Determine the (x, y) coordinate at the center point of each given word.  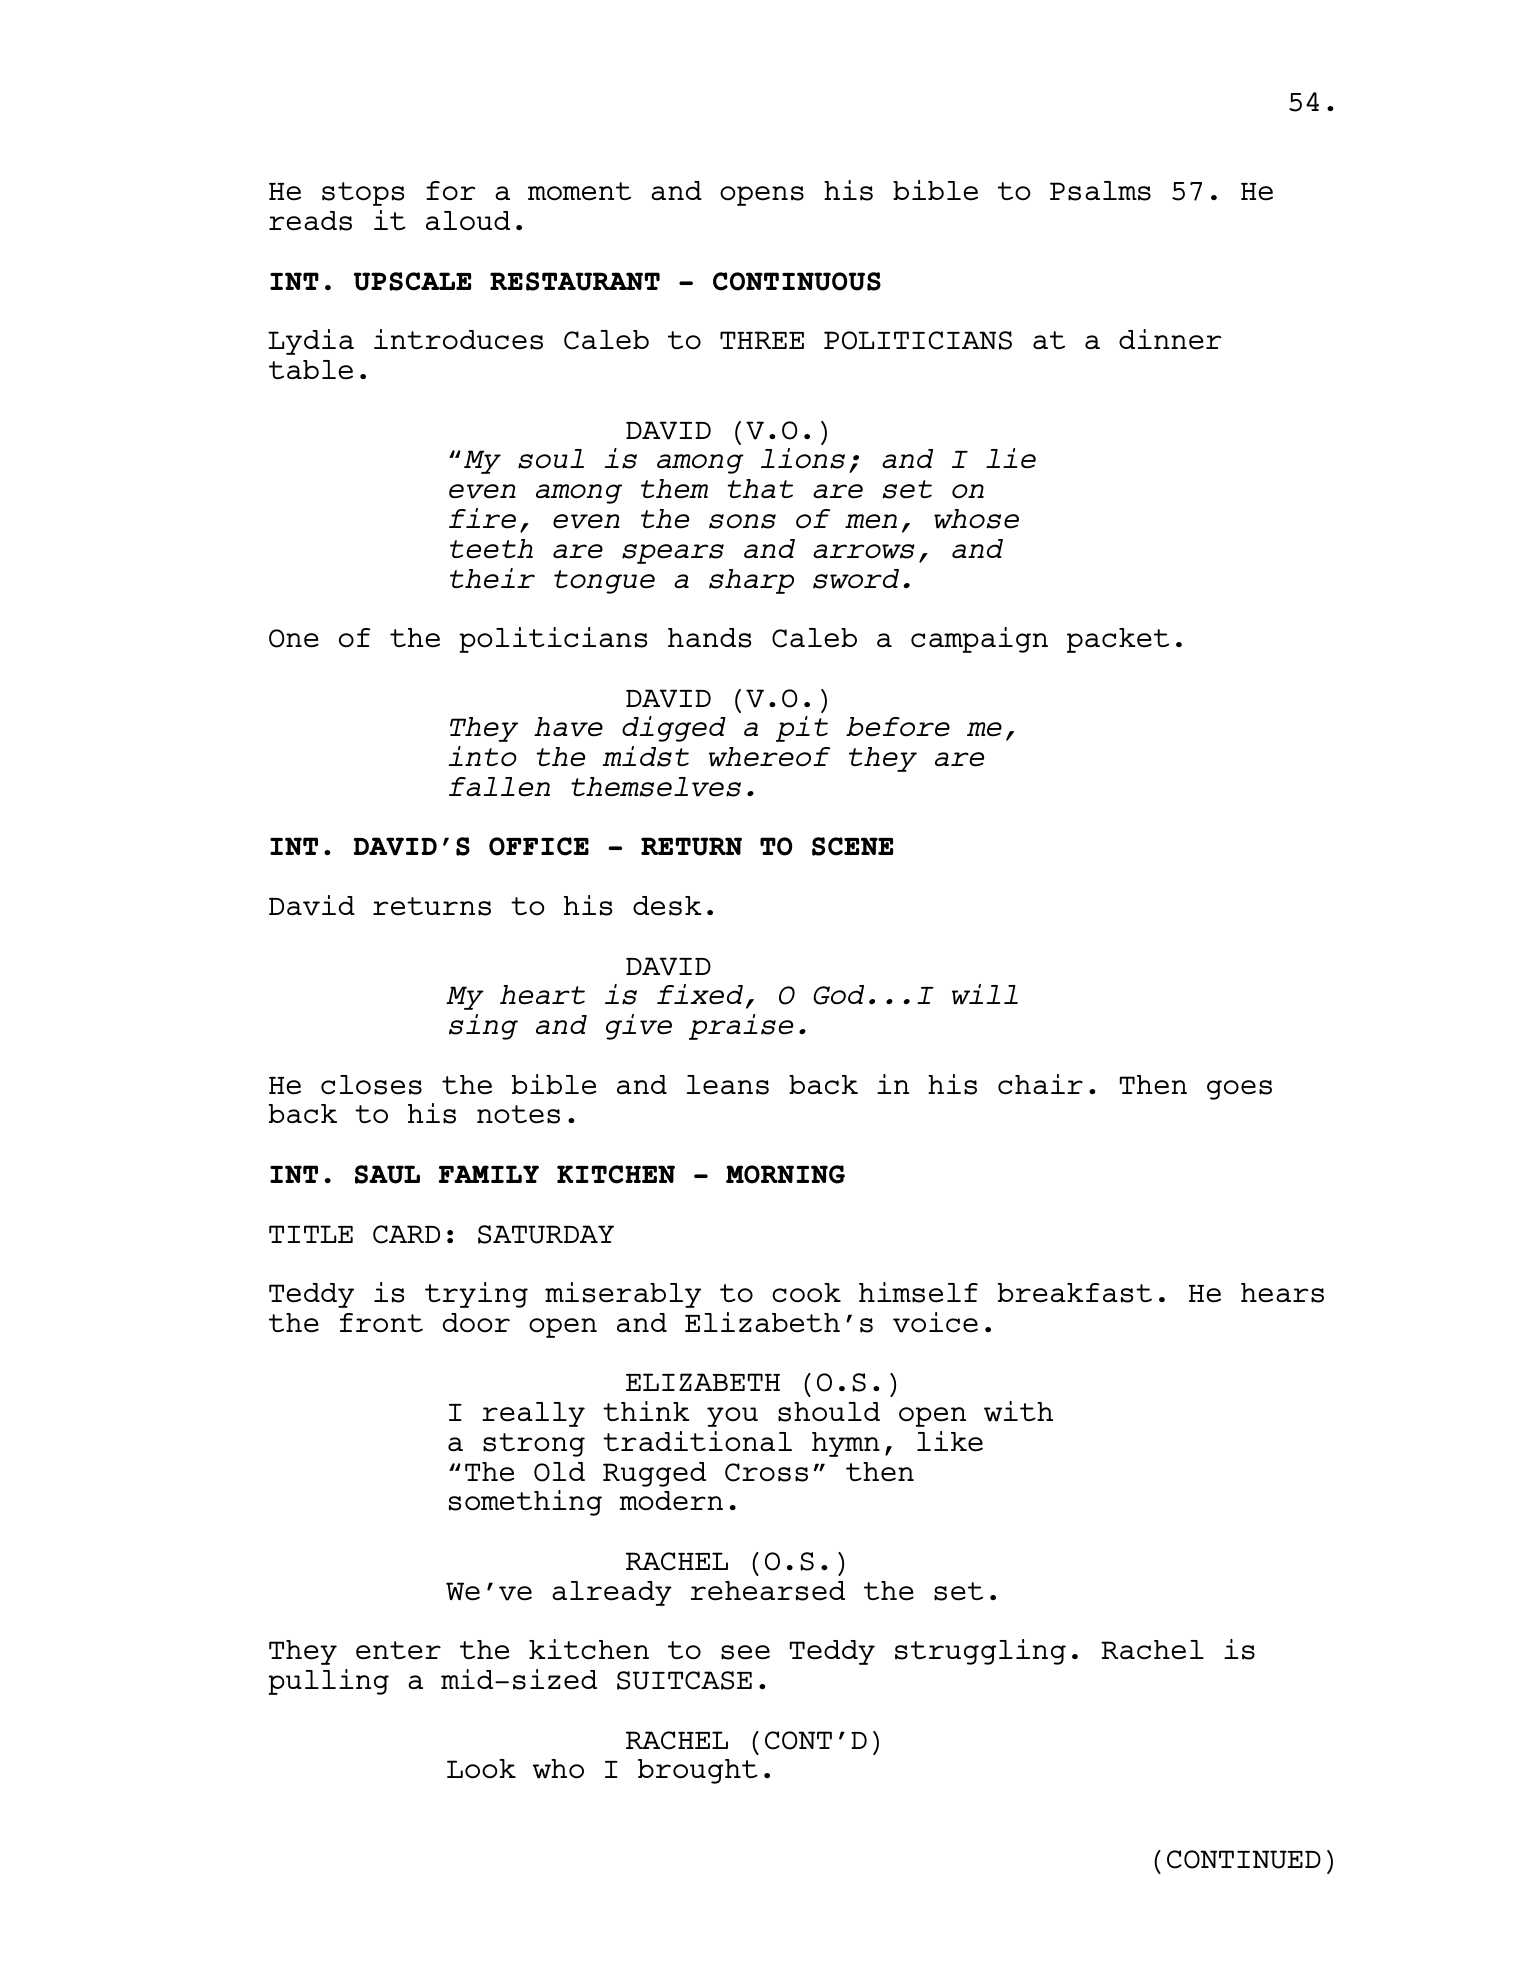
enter (398, 1650)
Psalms (1100, 191)
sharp (751, 581)
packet (1118, 640)
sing (483, 1027)
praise (741, 1027)
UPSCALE (412, 281)
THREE (762, 340)
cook (806, 1293)
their (492, 578)
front (381, 1323)
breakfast (1075, 1293)
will (985, 994)
